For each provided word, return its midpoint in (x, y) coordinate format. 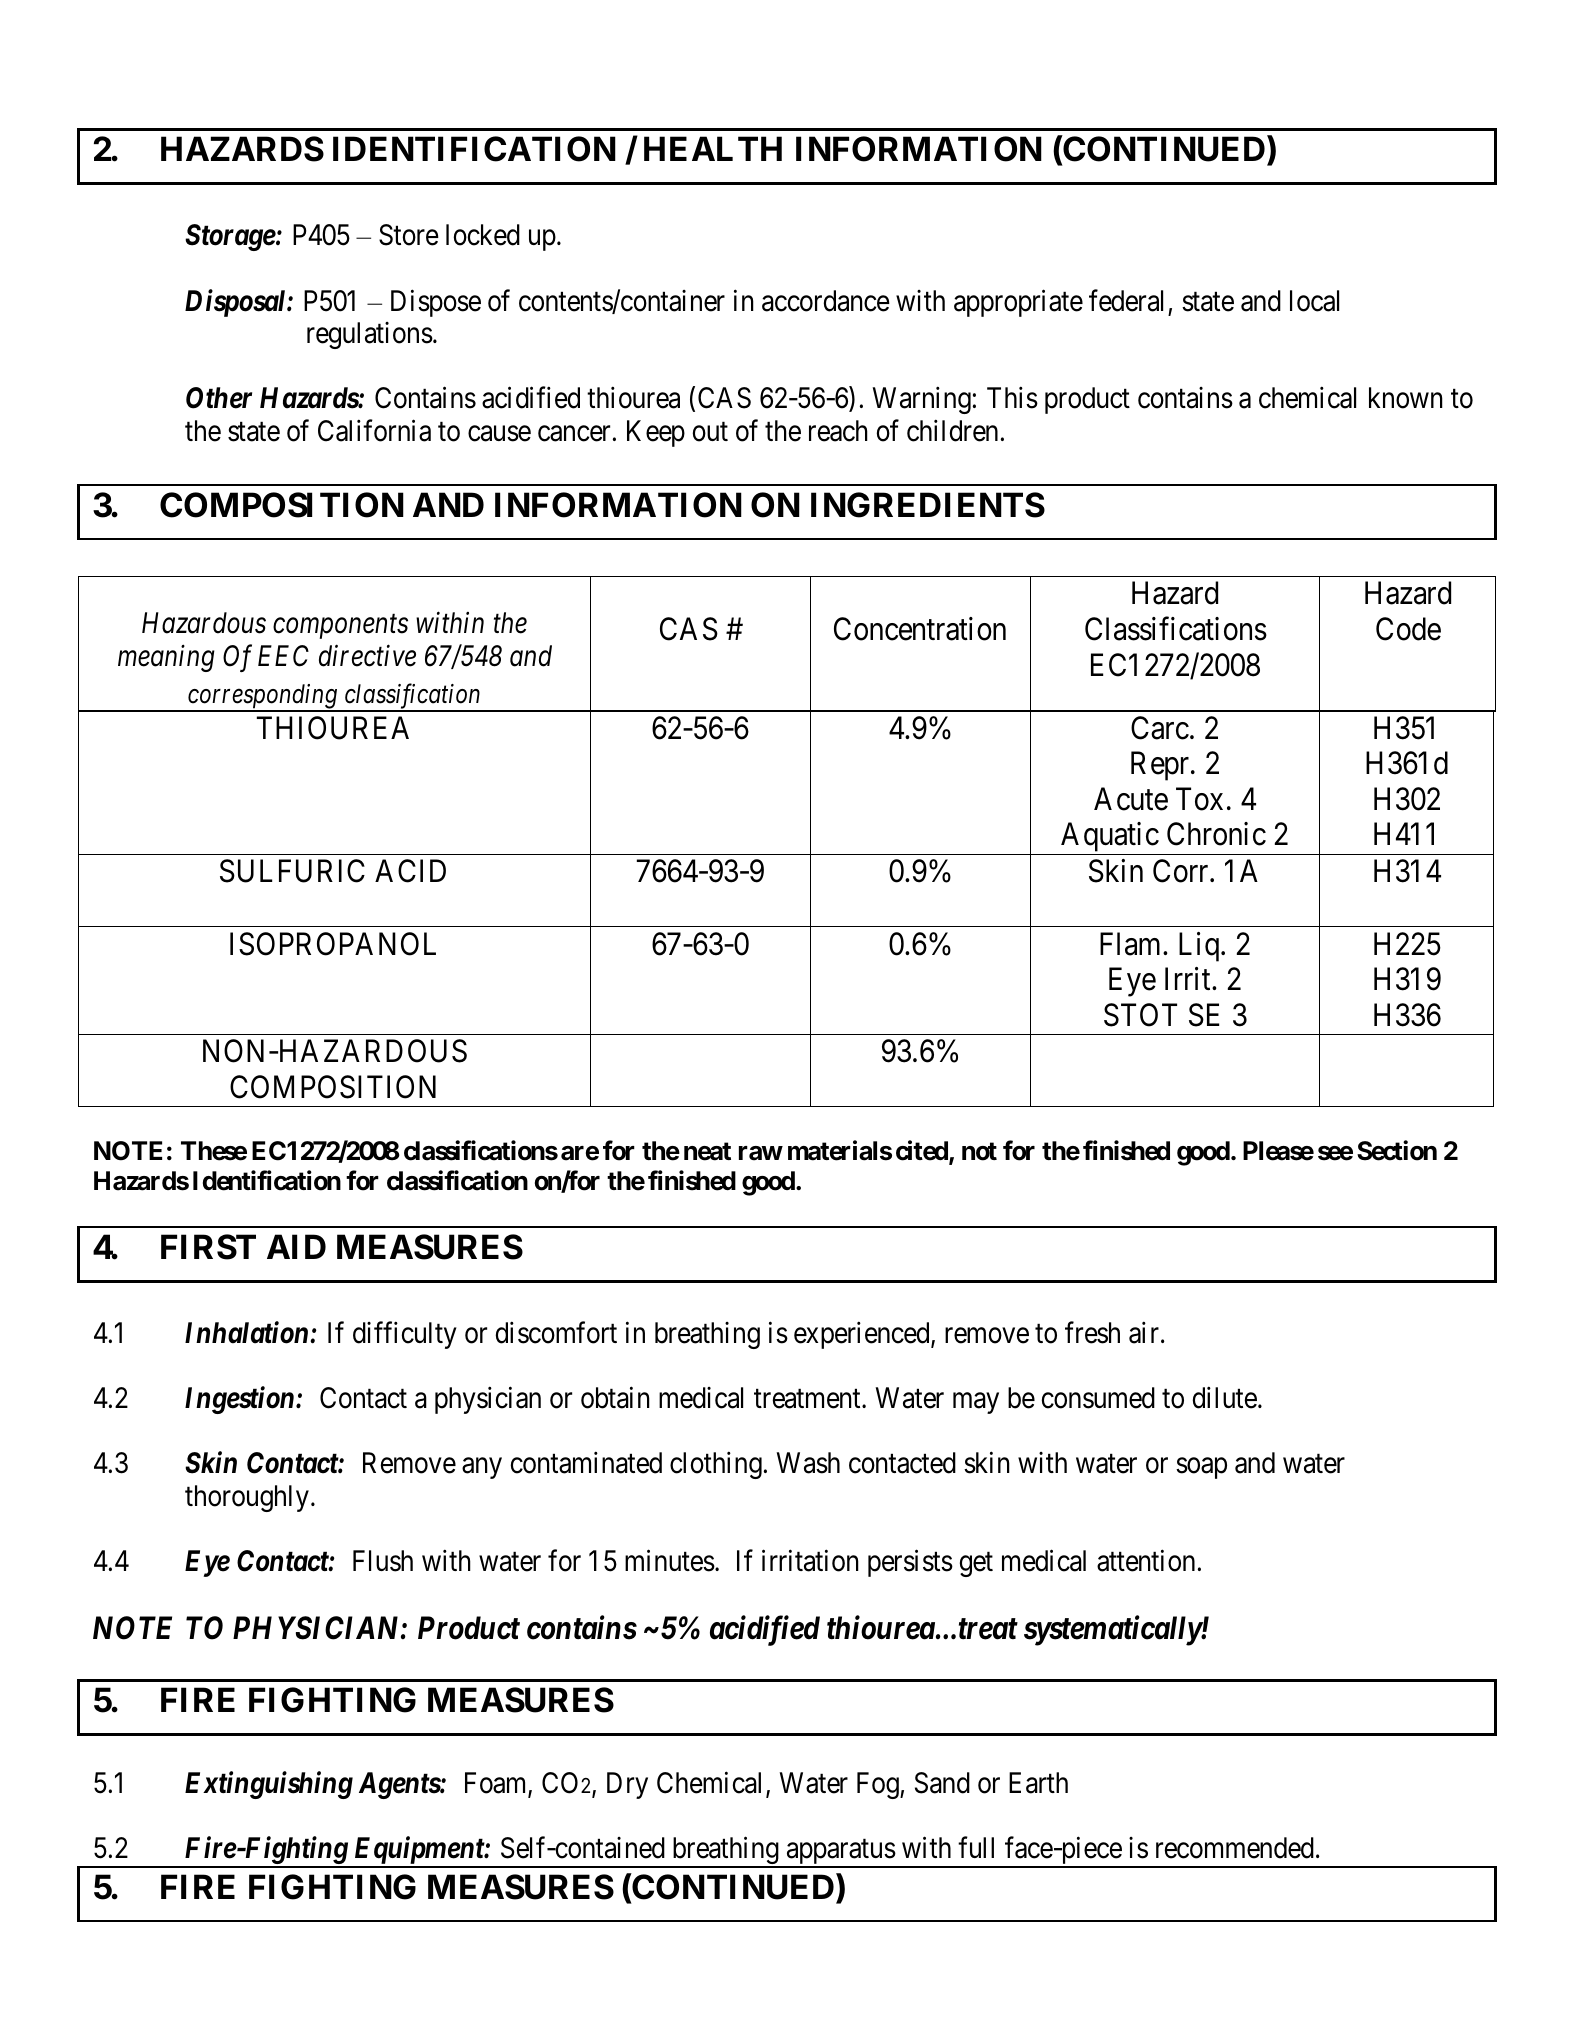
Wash (808, 1463)
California (374, 430)
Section (1397, 1151)
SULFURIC (292, 871)
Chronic (1216, 834)
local (1314, 301)
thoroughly (247, 1498)
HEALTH (713, 148)
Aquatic (1109, 838)
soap (1201, 1468)
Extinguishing (269, 1785)
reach (838, 431)
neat (707, 1151)
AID (296, 1246)
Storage (230, 237)
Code (1408, 629)
